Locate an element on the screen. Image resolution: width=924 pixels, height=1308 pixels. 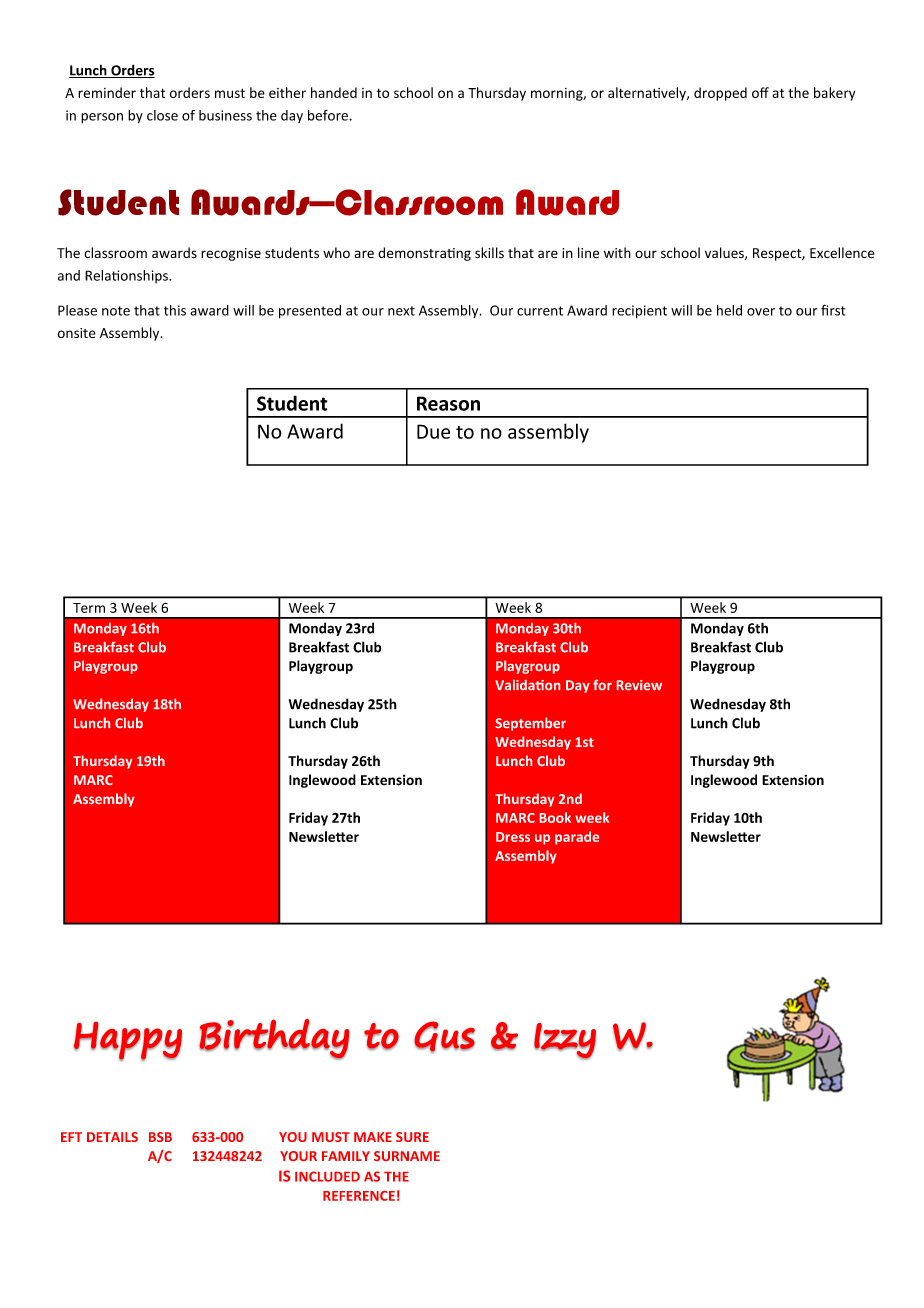
September is located at coordinates (530, 724).
